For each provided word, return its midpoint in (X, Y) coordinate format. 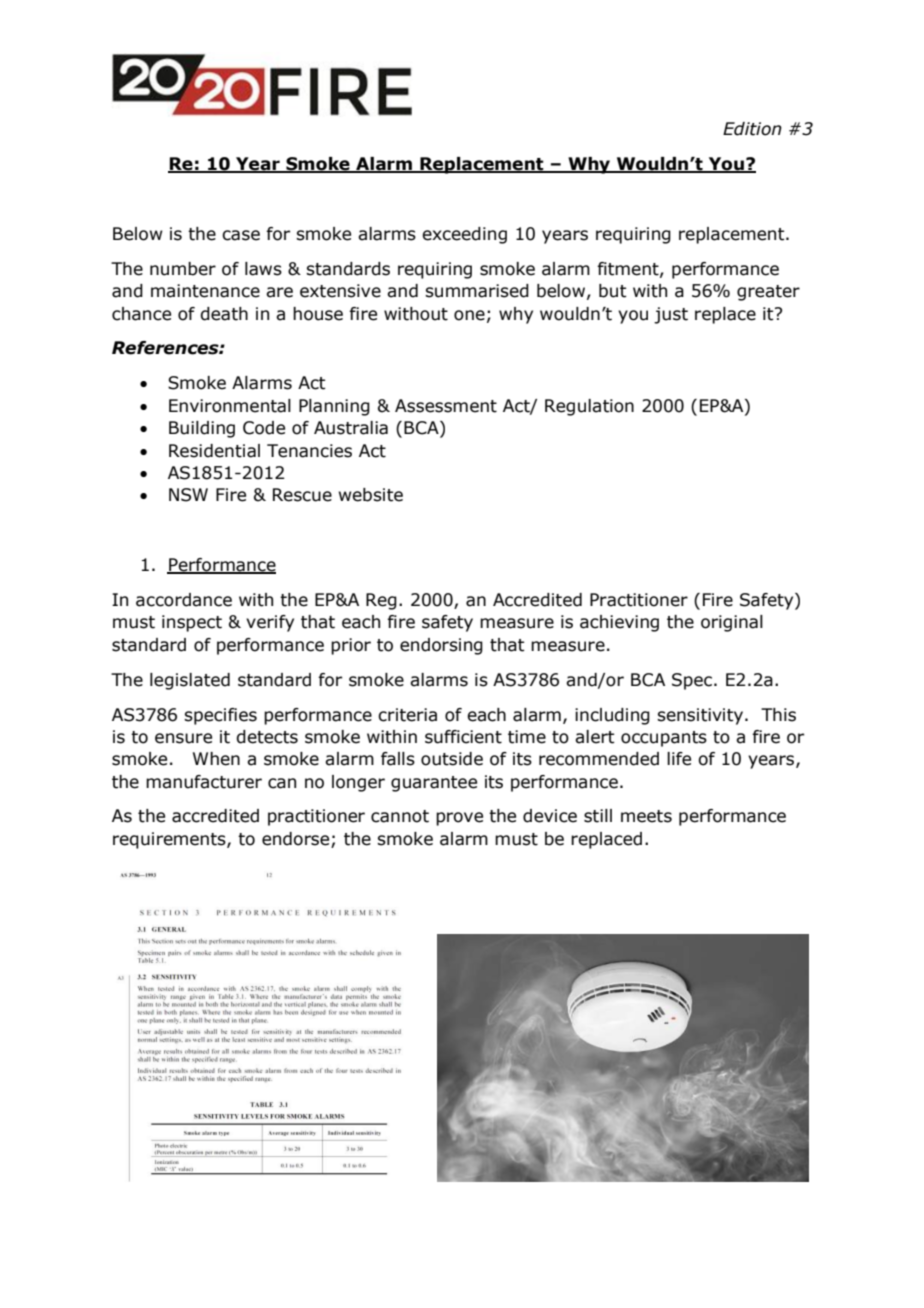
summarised (477, 291)
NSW (188, 495)
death (224, 314)
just (671, 315)
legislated (190, 681)
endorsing (441, 646)
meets (646, 816)
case (241, 235)
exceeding (464, 235)
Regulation (589, 407)
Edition (752, 129)
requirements (170, 840)
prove (459, 819)
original (732, 623)
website (371, 495)
